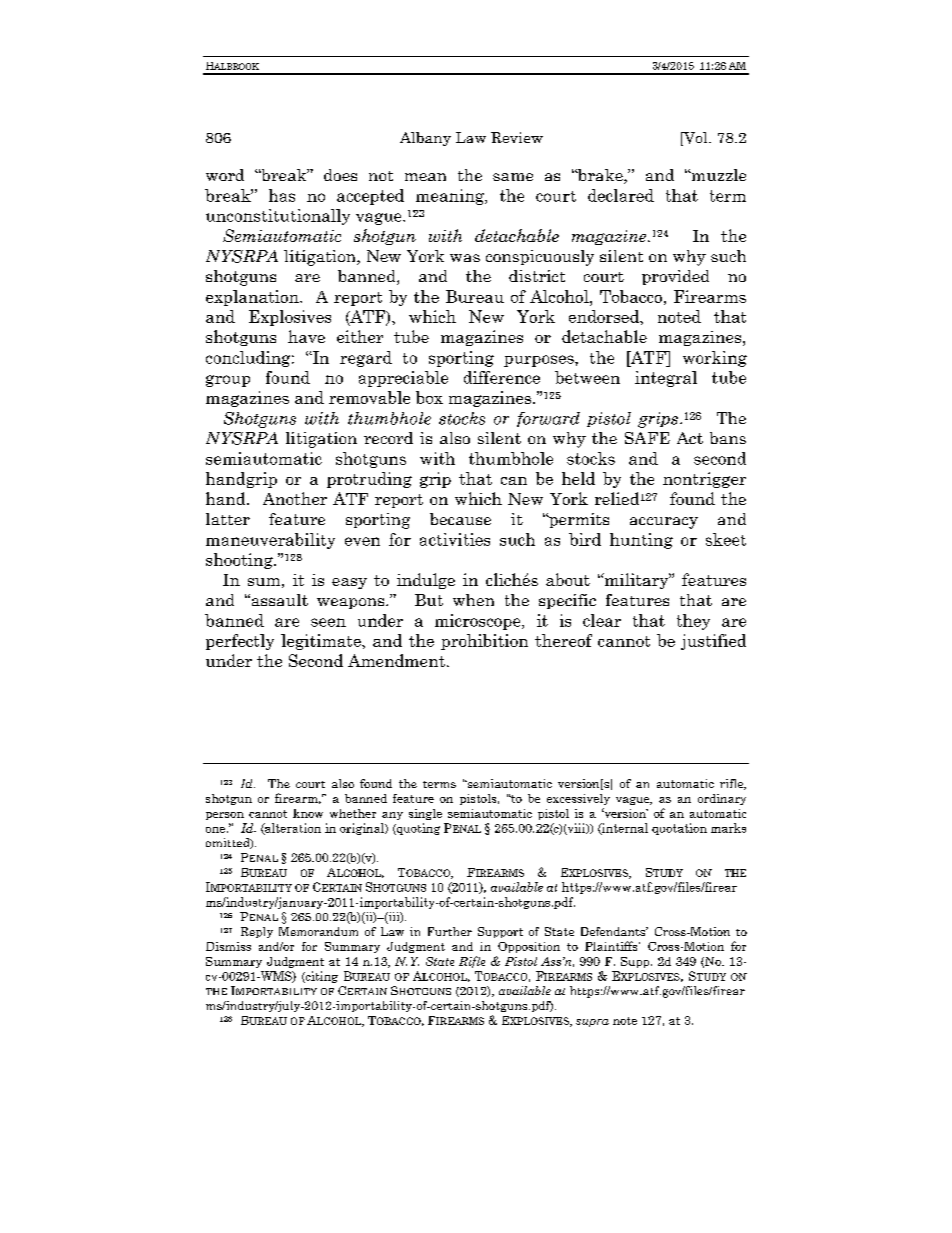 The height and width of the screenshot is (1233, 952). Describe the element at coordinates (679, 829) in the screenshot. I see `quotation` at that location.
